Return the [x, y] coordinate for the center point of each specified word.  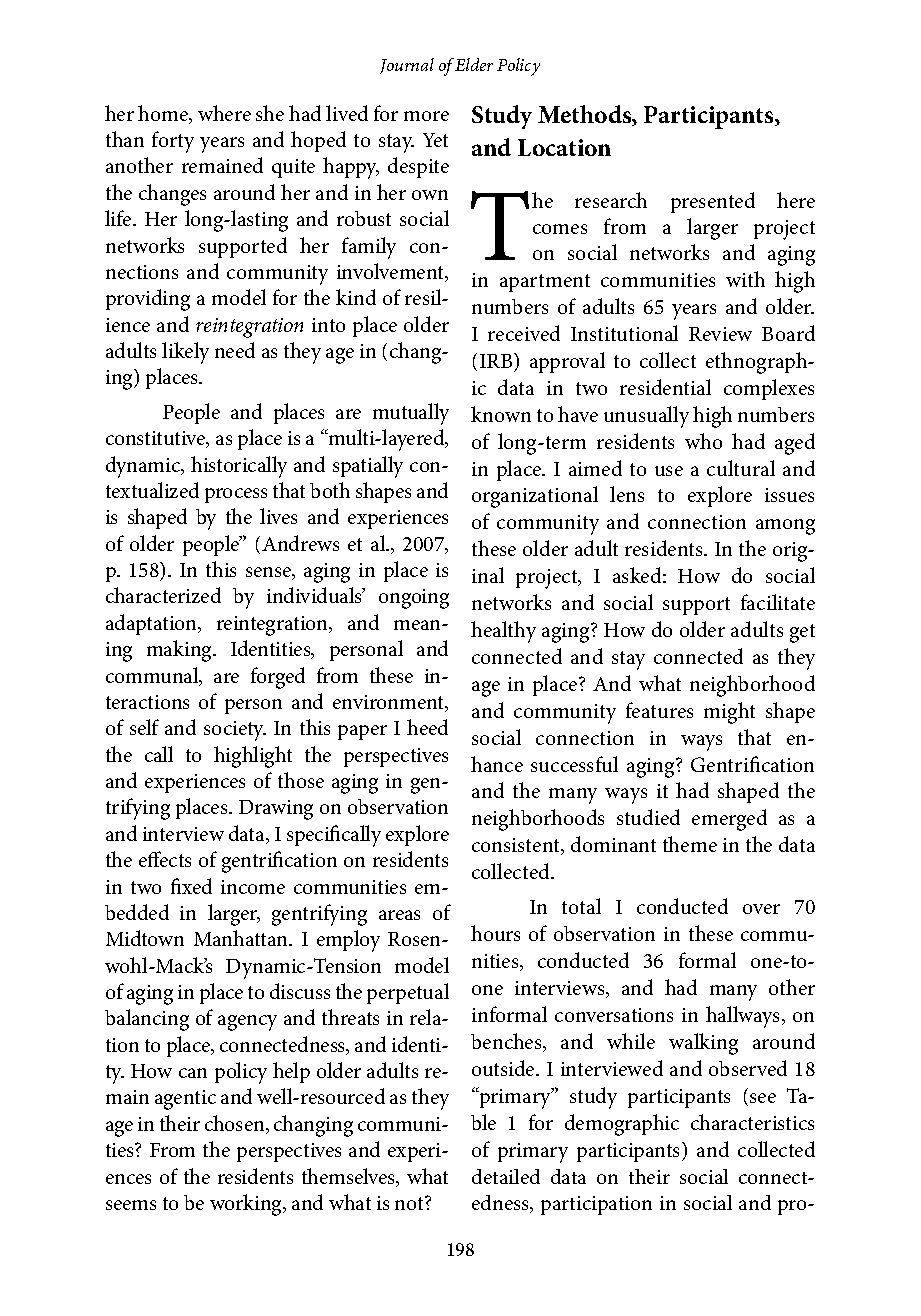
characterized [163, 595]
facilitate [778, 602]
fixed [191, 886]
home [164, 114]
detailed [506, 1176]
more [426, 116]
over [761, 909]
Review [720, 334]
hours [495, 933]
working [247, 1205]
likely [185, 353]
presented [713, 202]
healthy [503, 632]
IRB [497, 360]
